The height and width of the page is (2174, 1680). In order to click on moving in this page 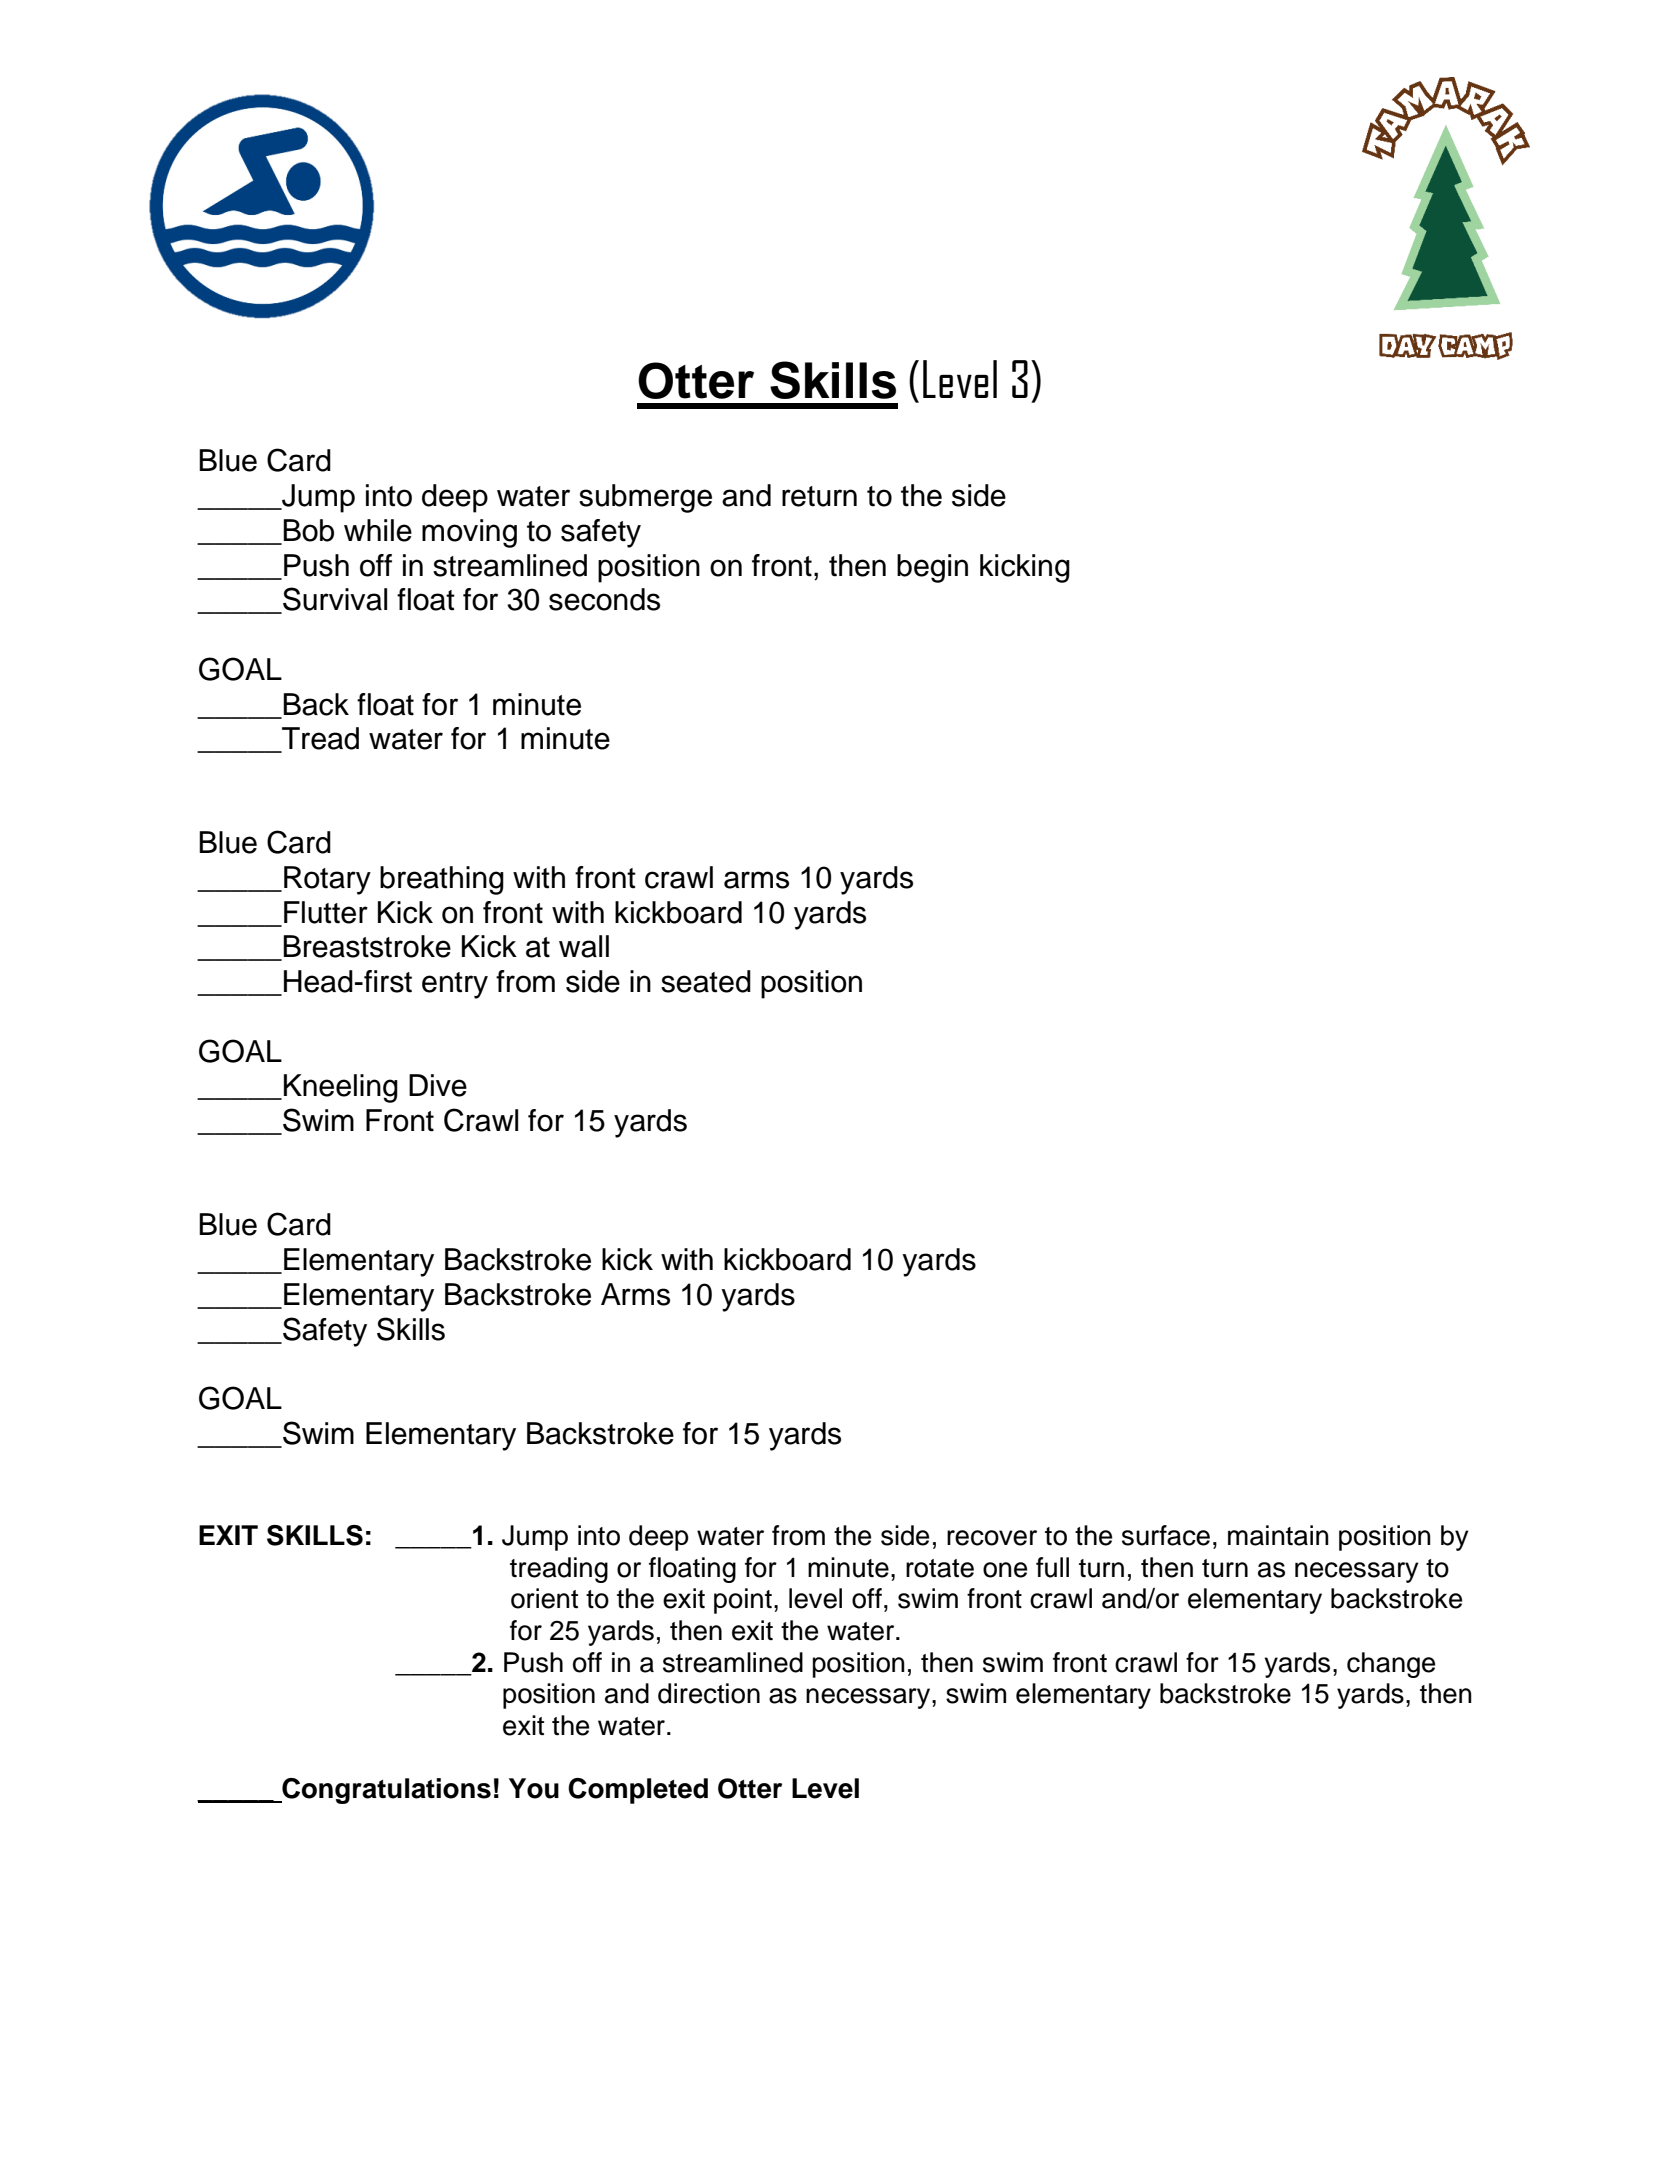, I will do `click(469, 533)`.
